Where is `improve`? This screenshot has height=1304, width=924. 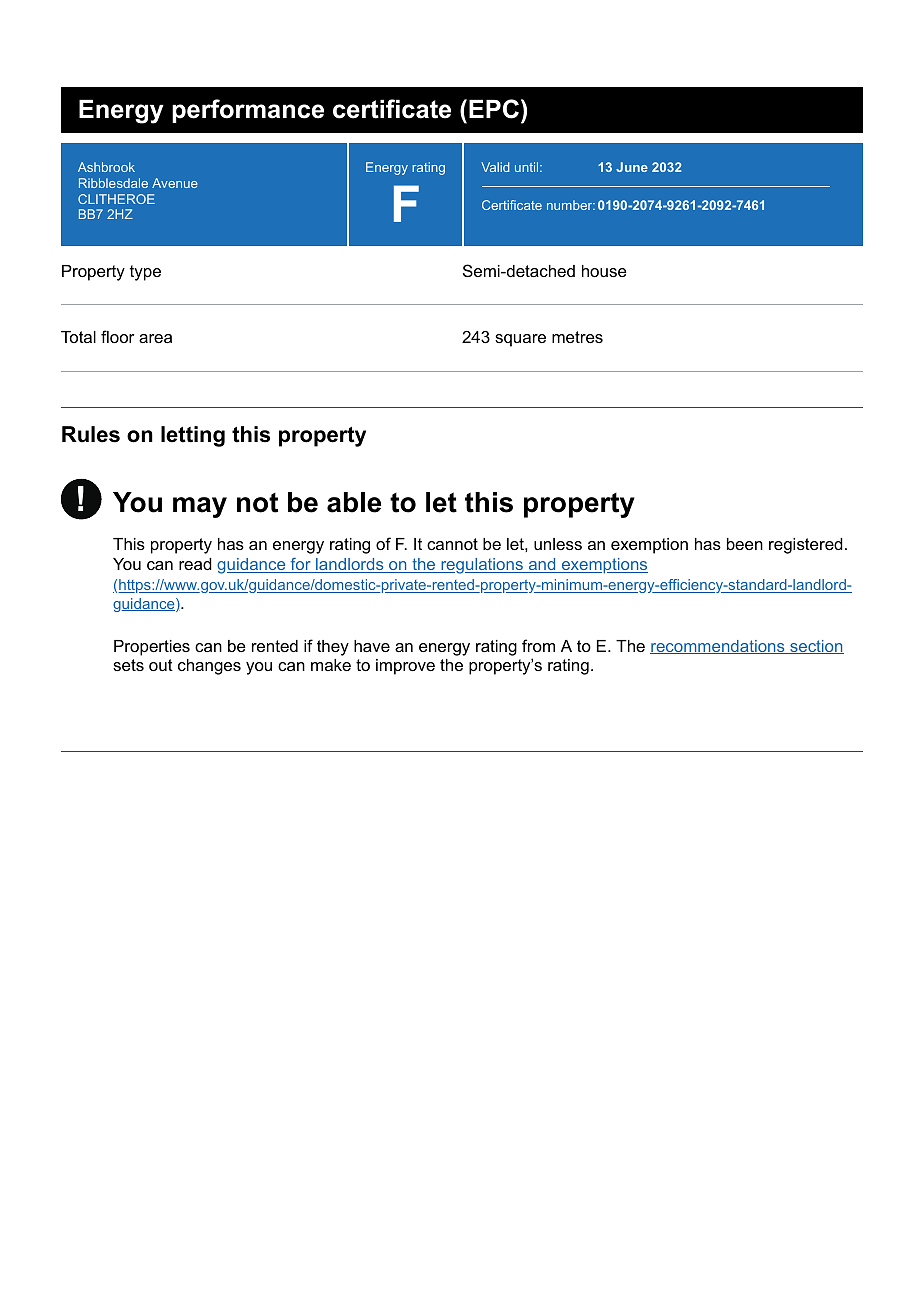
improve is located at coordinates (405, 667).
